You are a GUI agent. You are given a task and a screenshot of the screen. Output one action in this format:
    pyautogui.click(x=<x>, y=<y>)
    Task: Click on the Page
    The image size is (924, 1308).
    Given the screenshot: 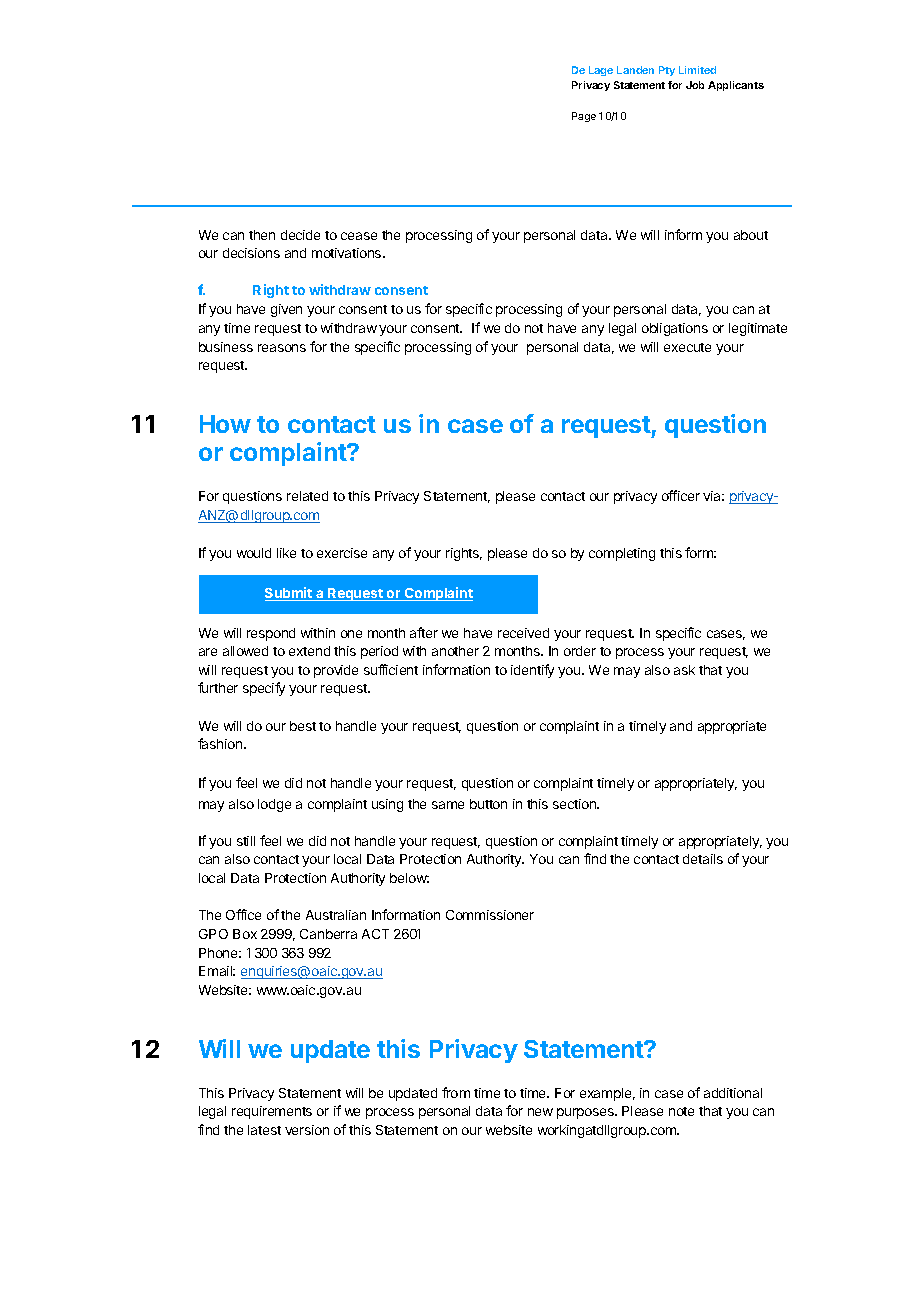 What is the action you would take?
    pyautogui.click(x=584, y=117)
